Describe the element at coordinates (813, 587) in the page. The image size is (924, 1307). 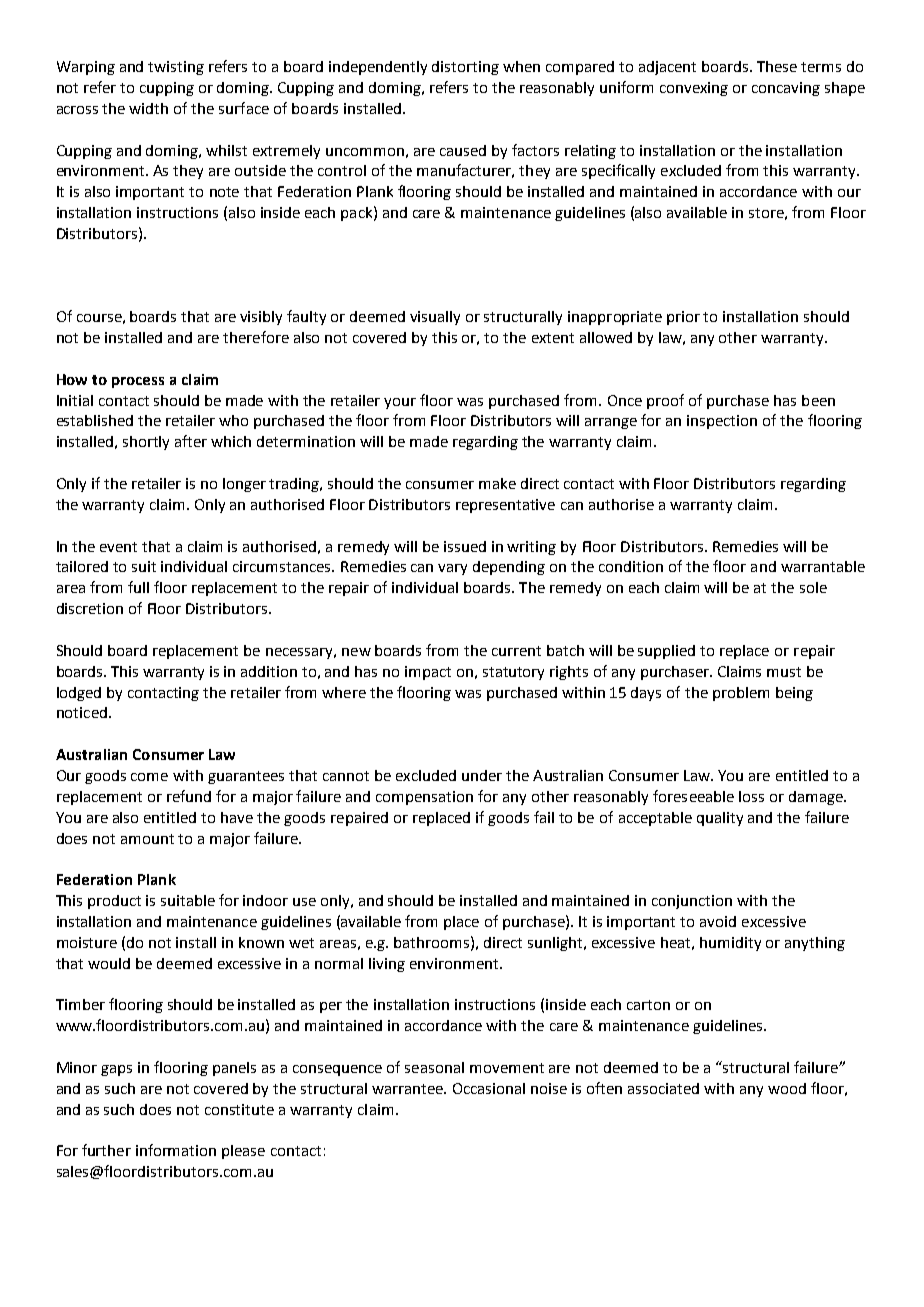
I see `sole` at that location.
